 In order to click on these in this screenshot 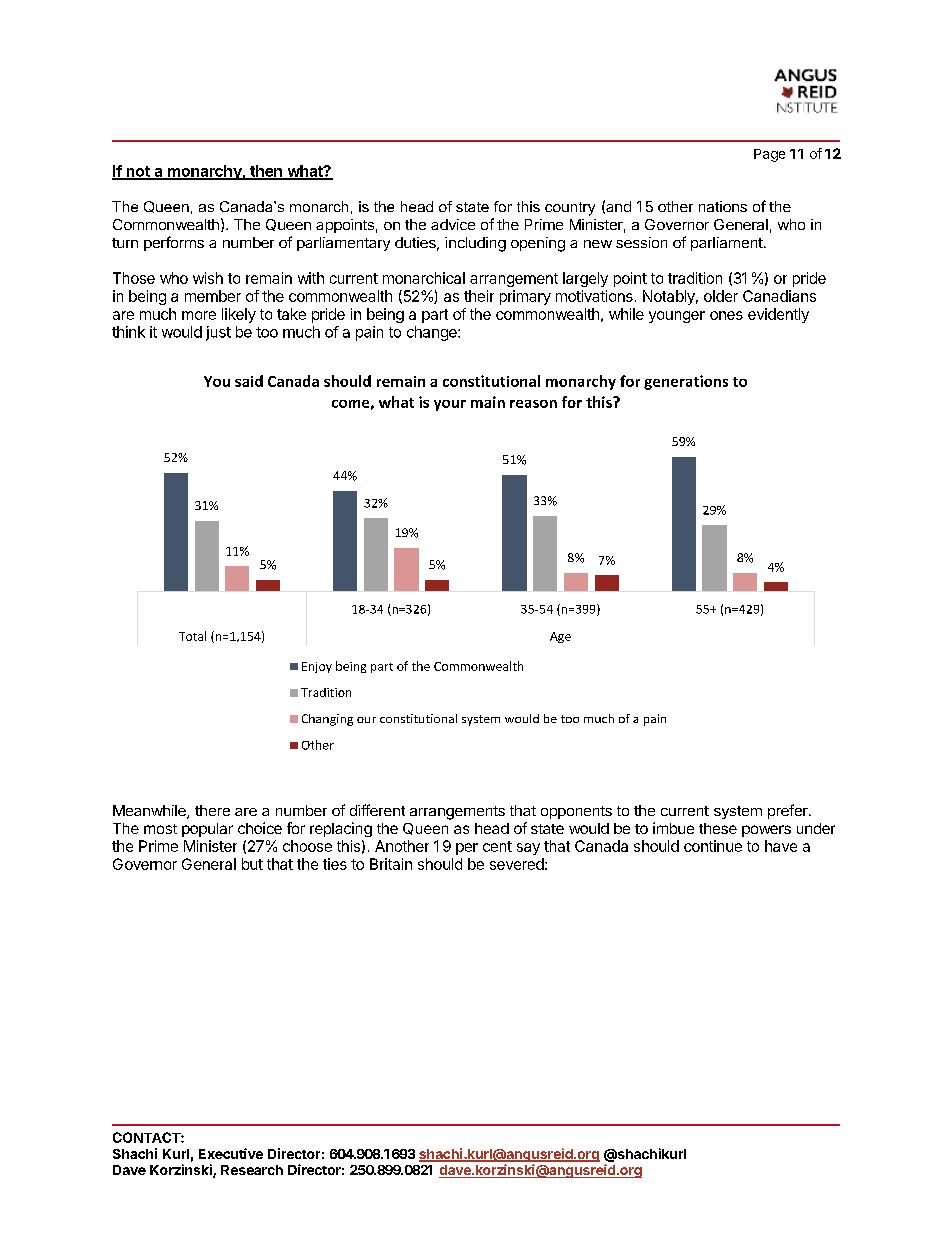, I will do `click(718, 828)`.
